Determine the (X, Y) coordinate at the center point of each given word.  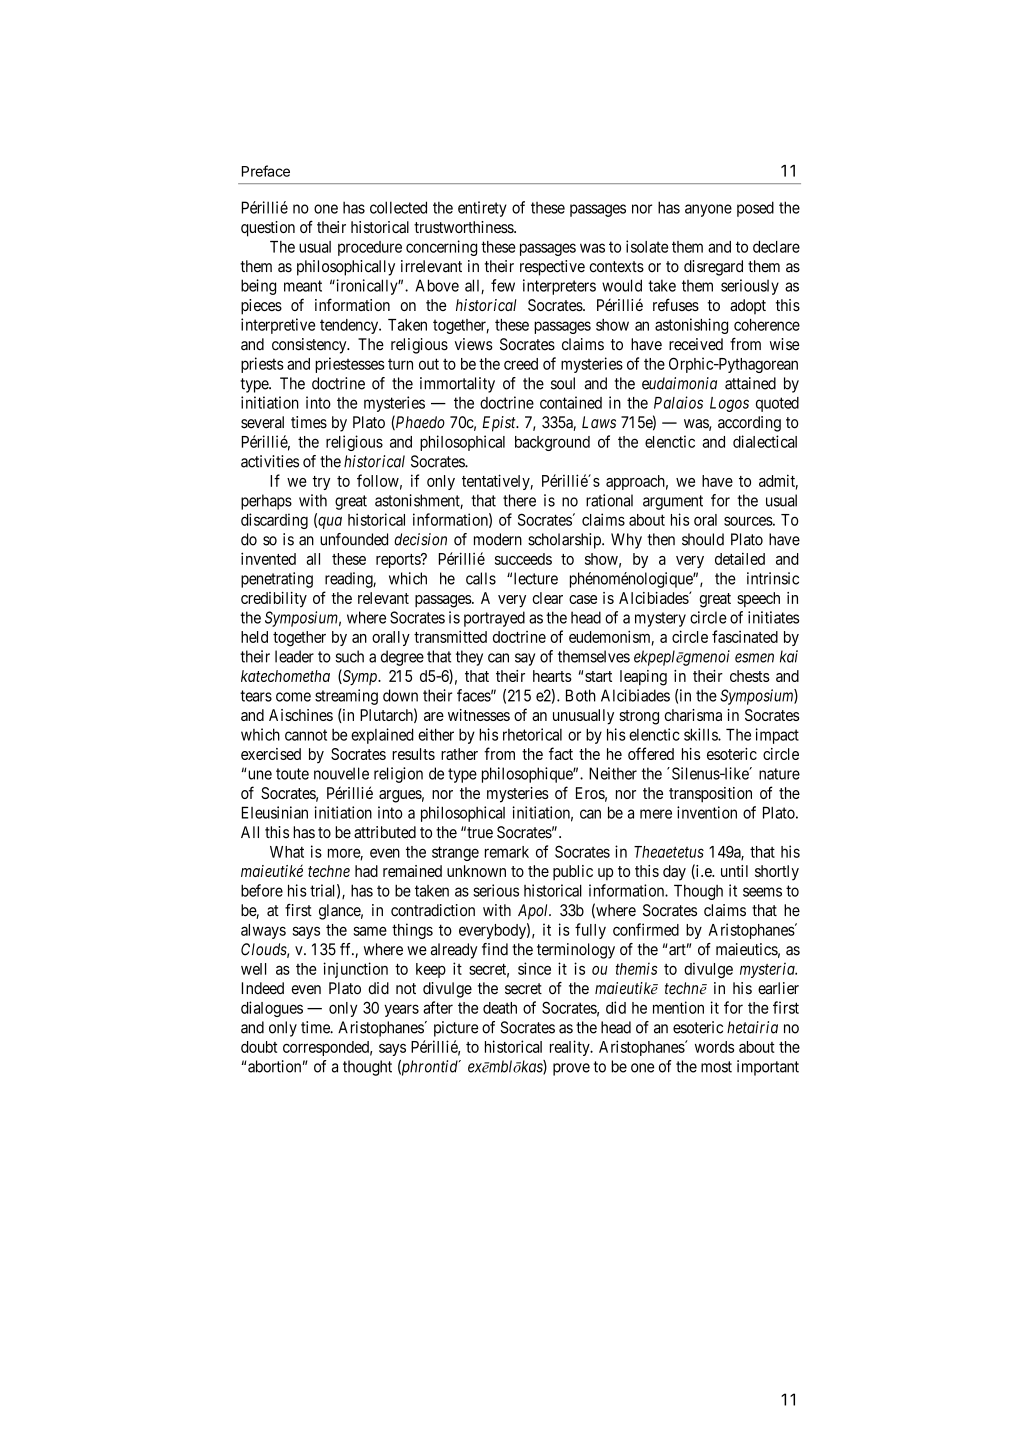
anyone (708, 210)
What (287, 852)
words (714, 1047)
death (500, 1008)
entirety (482, 209)
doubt (259, 1047)
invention (707, 812)
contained (571, 402)
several (262, 422)
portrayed (494, 619)
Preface (266, 171)
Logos (729, 404)
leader (294, 656)
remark (507, 852)
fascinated (745, 636)
